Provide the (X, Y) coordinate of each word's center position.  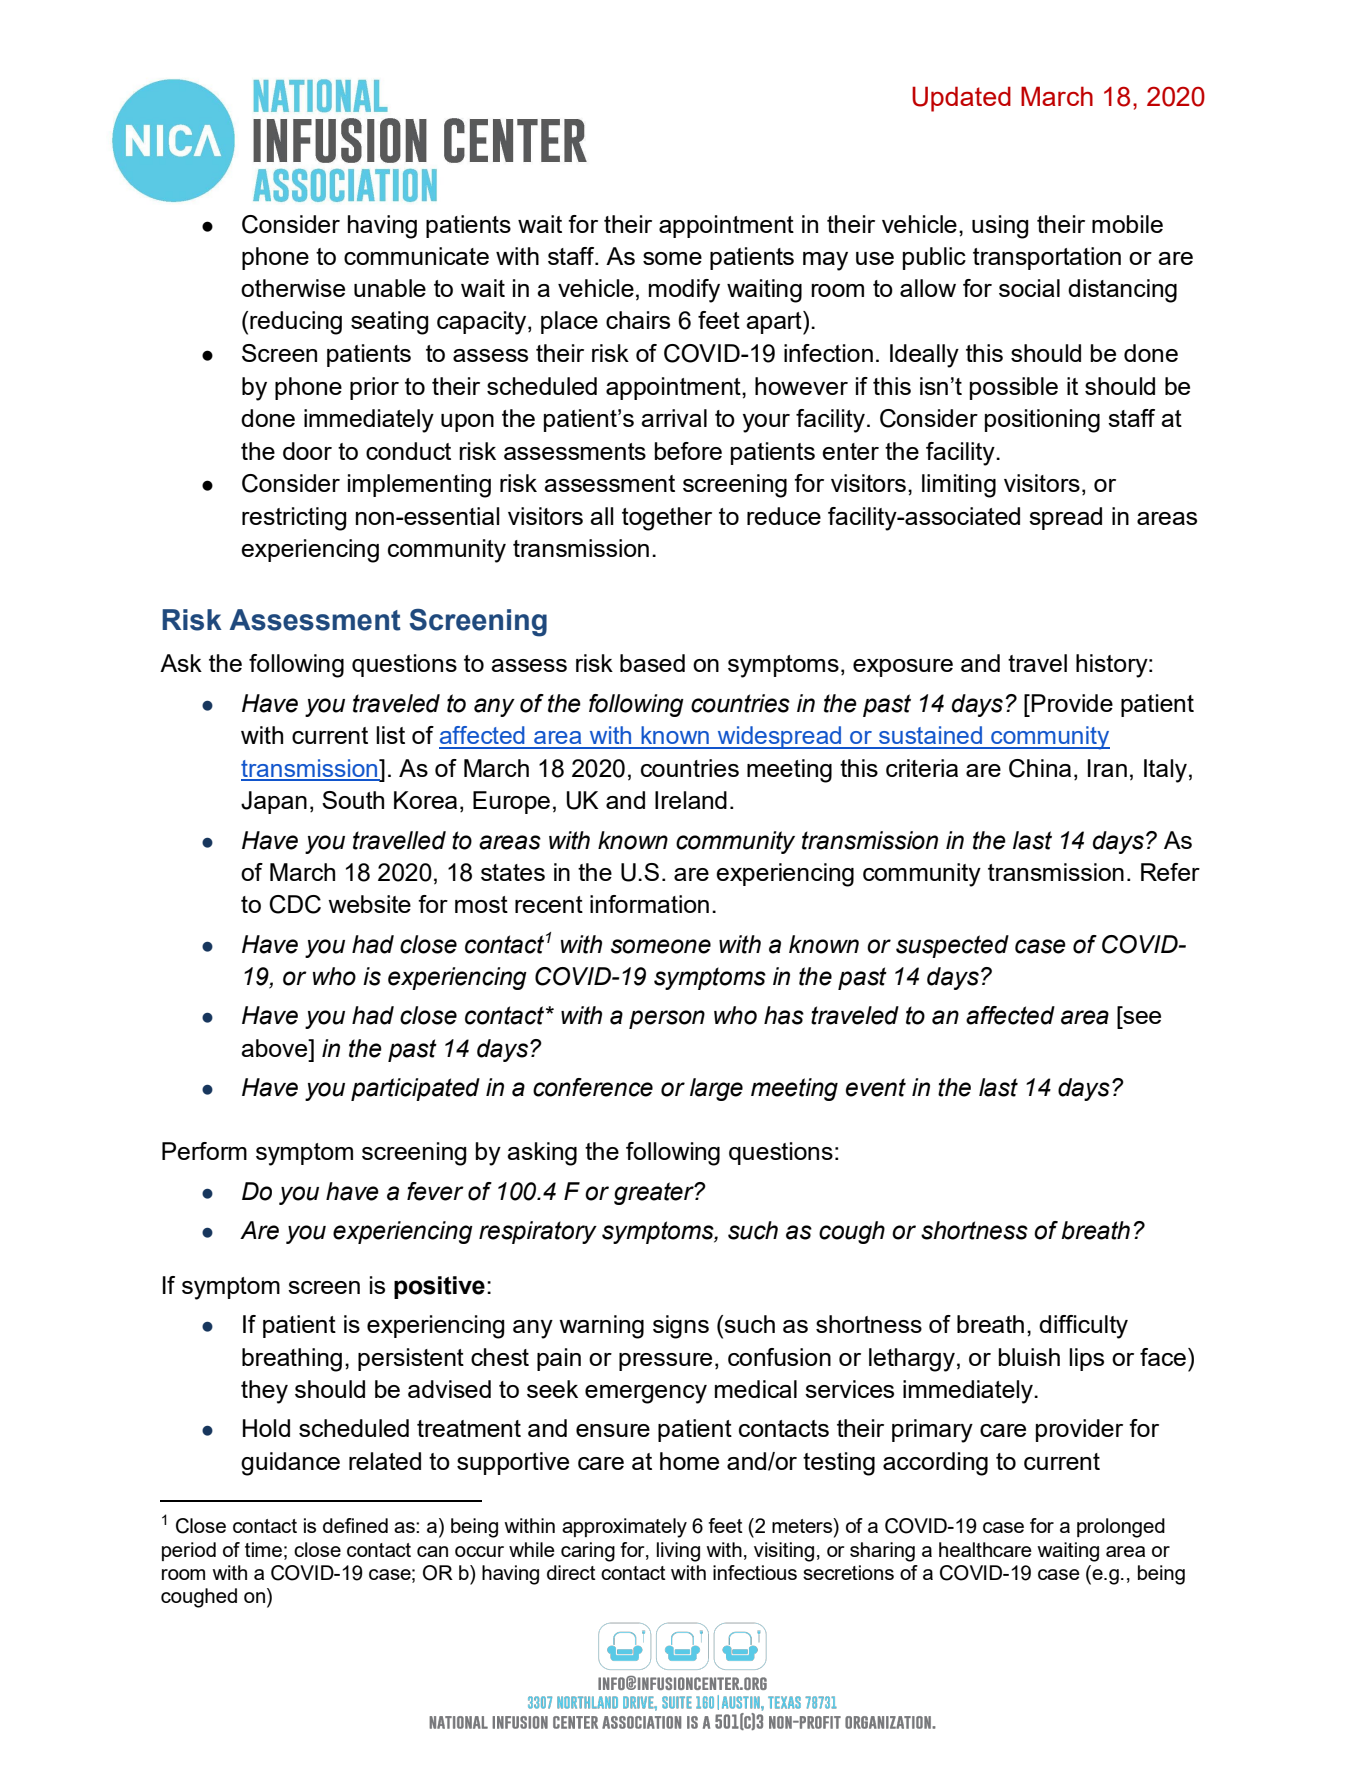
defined (355, 1525)
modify (684, 291)
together (667, 519)
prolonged (1121, 1528)
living (678, 1552)
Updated (961, 99)
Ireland (691, 800)
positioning (1042, 421)
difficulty (1083, 1327)
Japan (274, 802)
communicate (416, 256)
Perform (204, 1151)
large (716, 1089)
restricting (294, 519)
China (1040, 768)
